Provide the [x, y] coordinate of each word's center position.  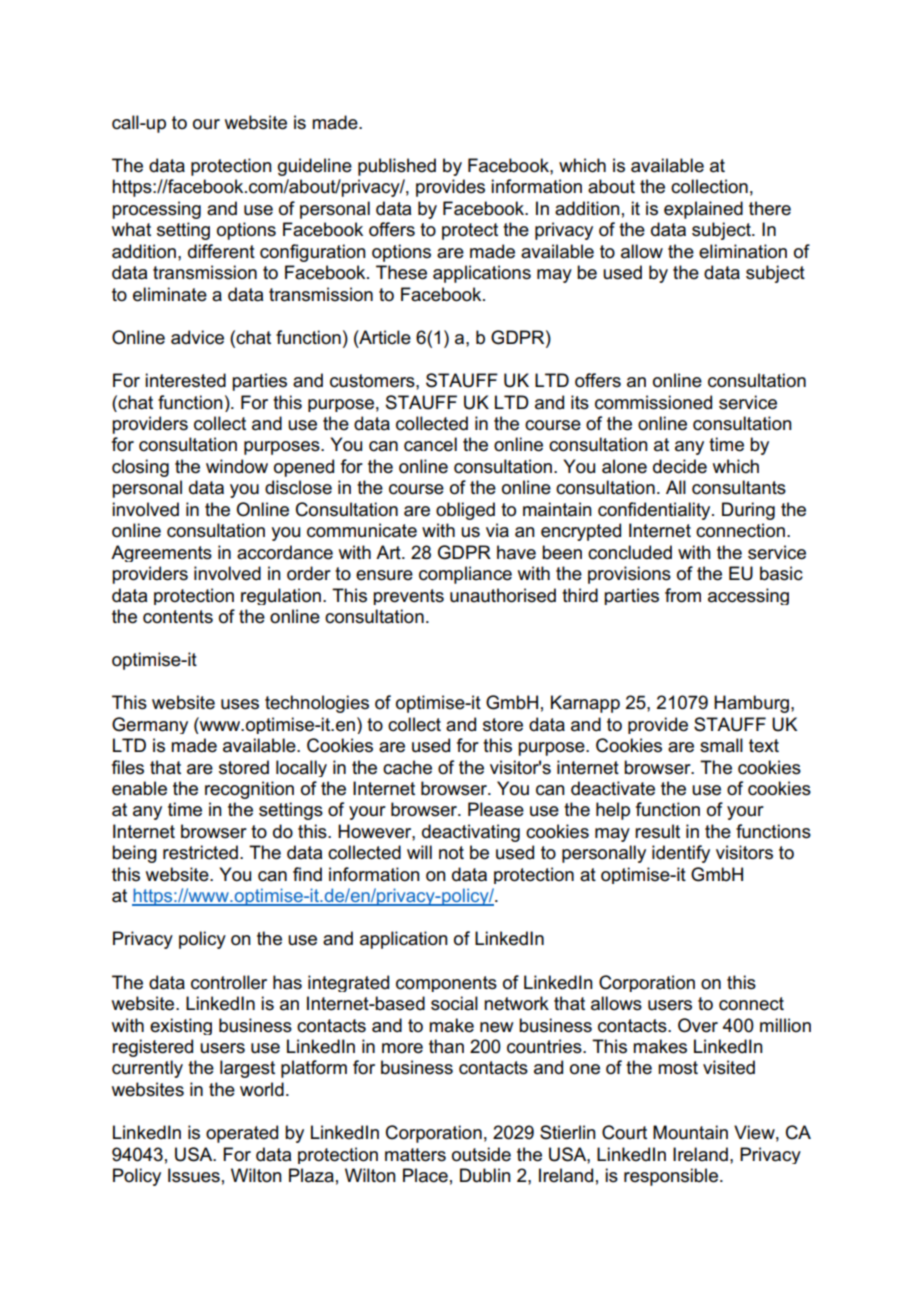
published [397, 167]
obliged [465, 511]
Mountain [690, 1132]
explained [703, 210]
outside [481, 1154]
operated [242, 1134]
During [748, 511]
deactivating [471, 833]
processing [156, 210]
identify [681, 854]
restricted [200, 852]
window [237, 466]
